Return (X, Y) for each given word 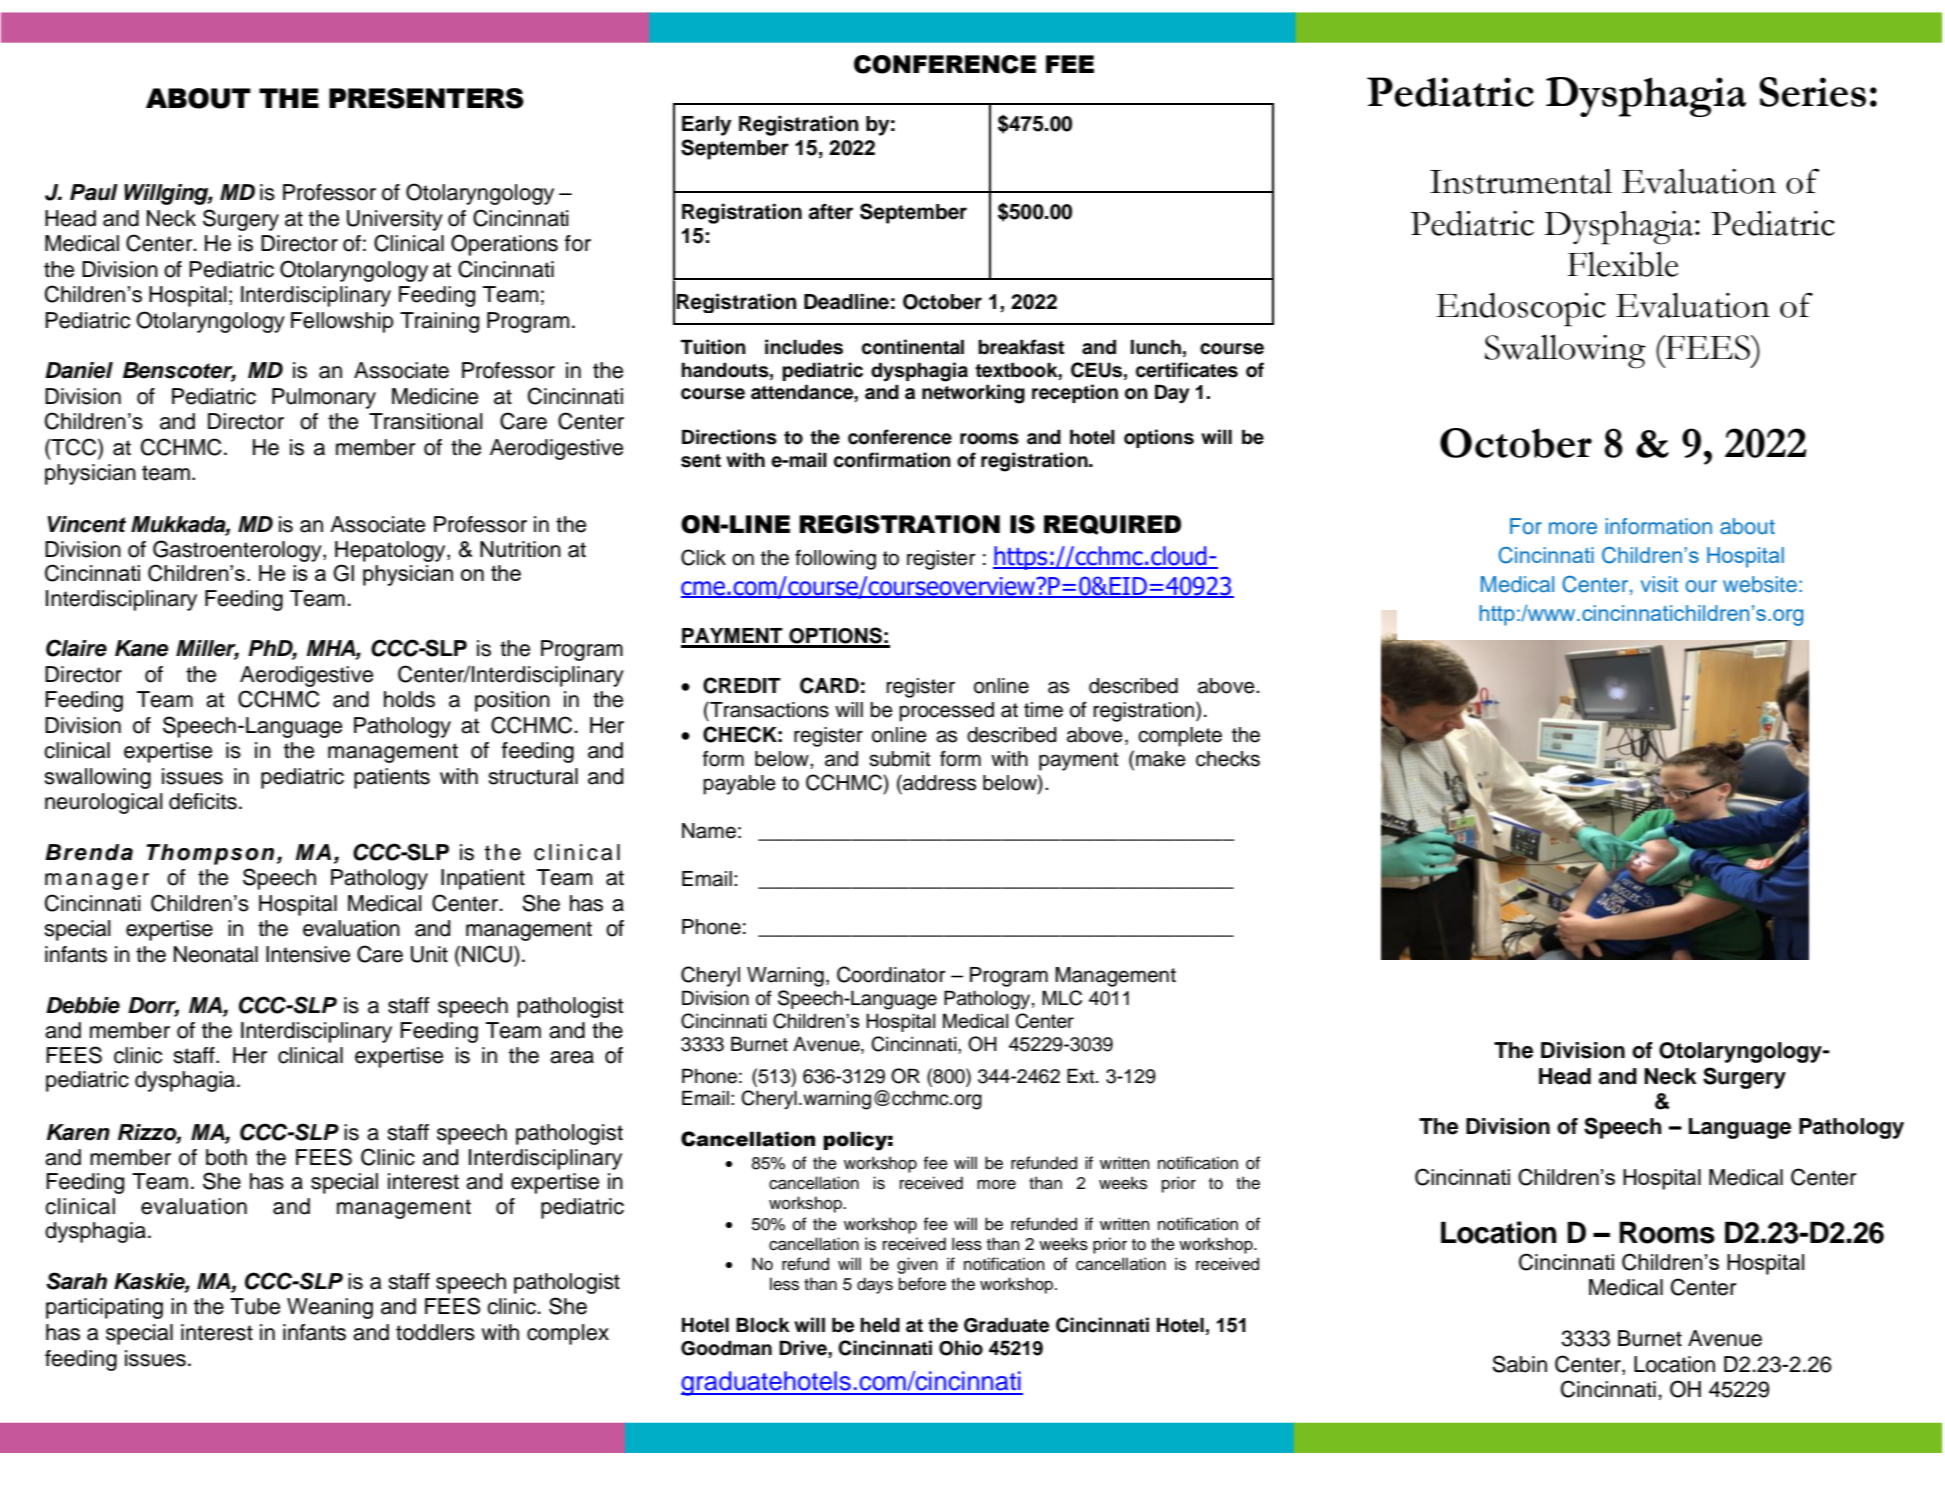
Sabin (1519, 1364)
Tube (255, 1306)
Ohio (961, 1348)
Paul (94, 192)
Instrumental (1521, 181)
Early (707, 126)
